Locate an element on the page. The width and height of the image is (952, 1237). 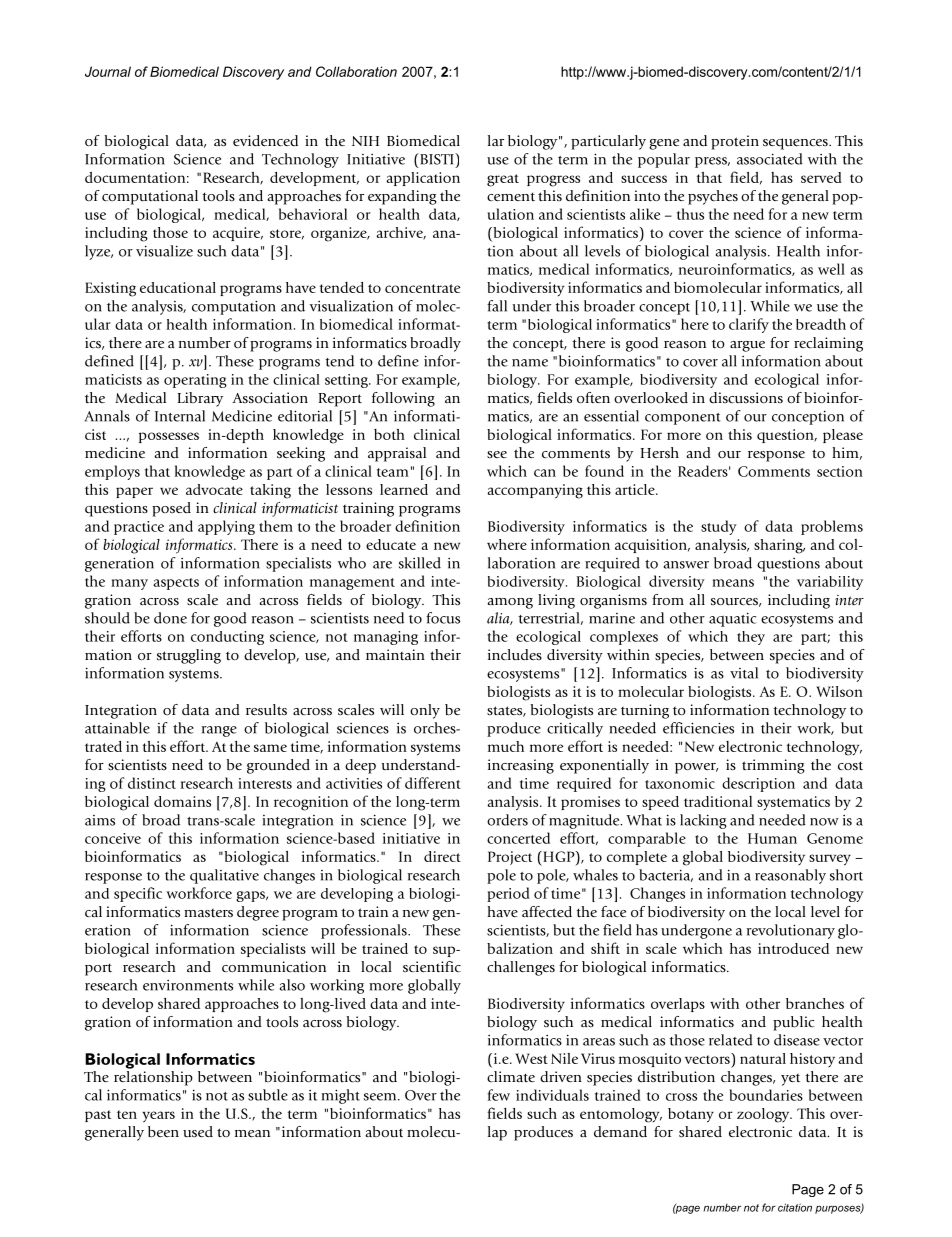
much is located at coordinates (506, 746).
